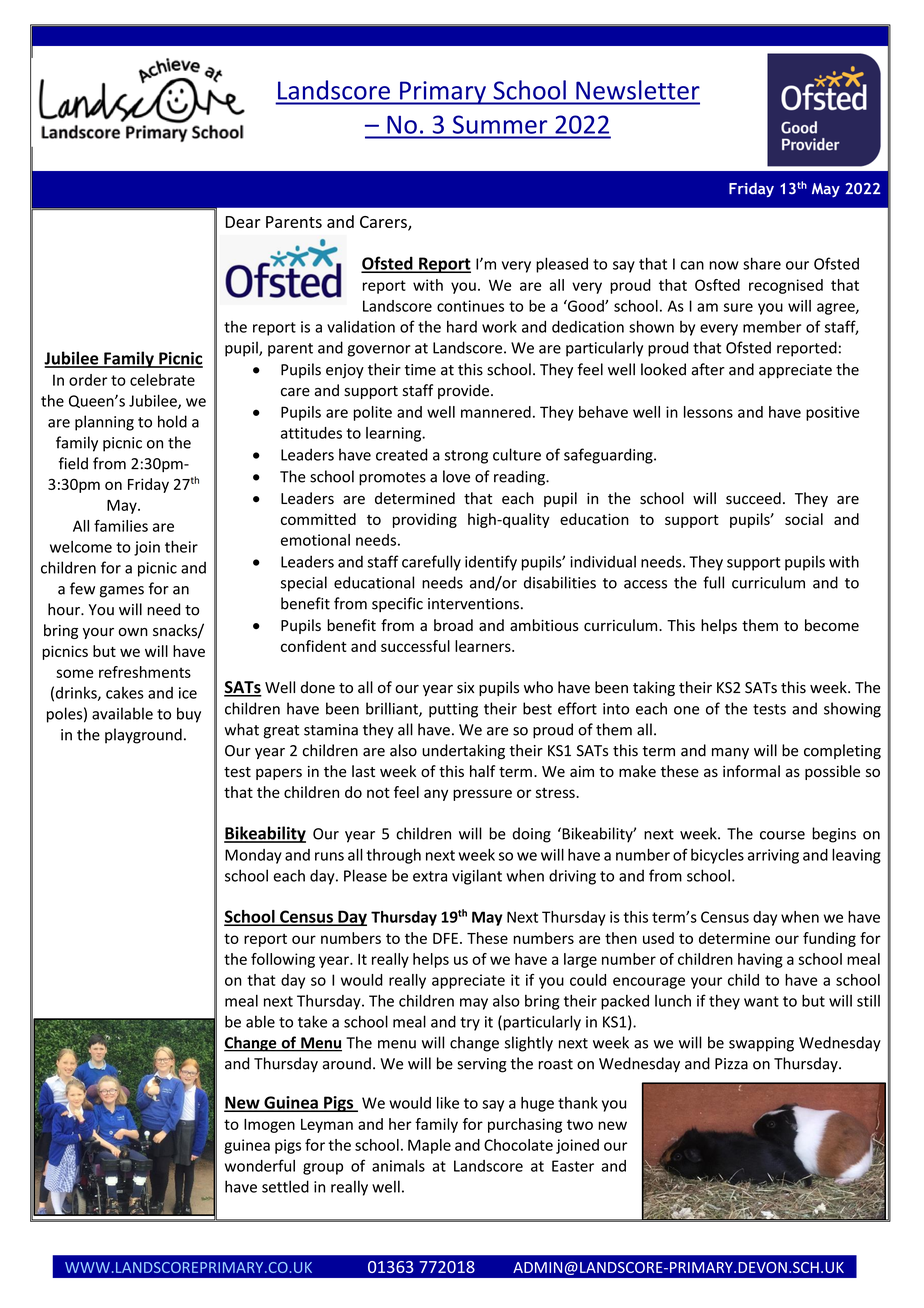 This screenshot has width=924, height=1308. I want to click on wonderful, so click(260, 1165).
